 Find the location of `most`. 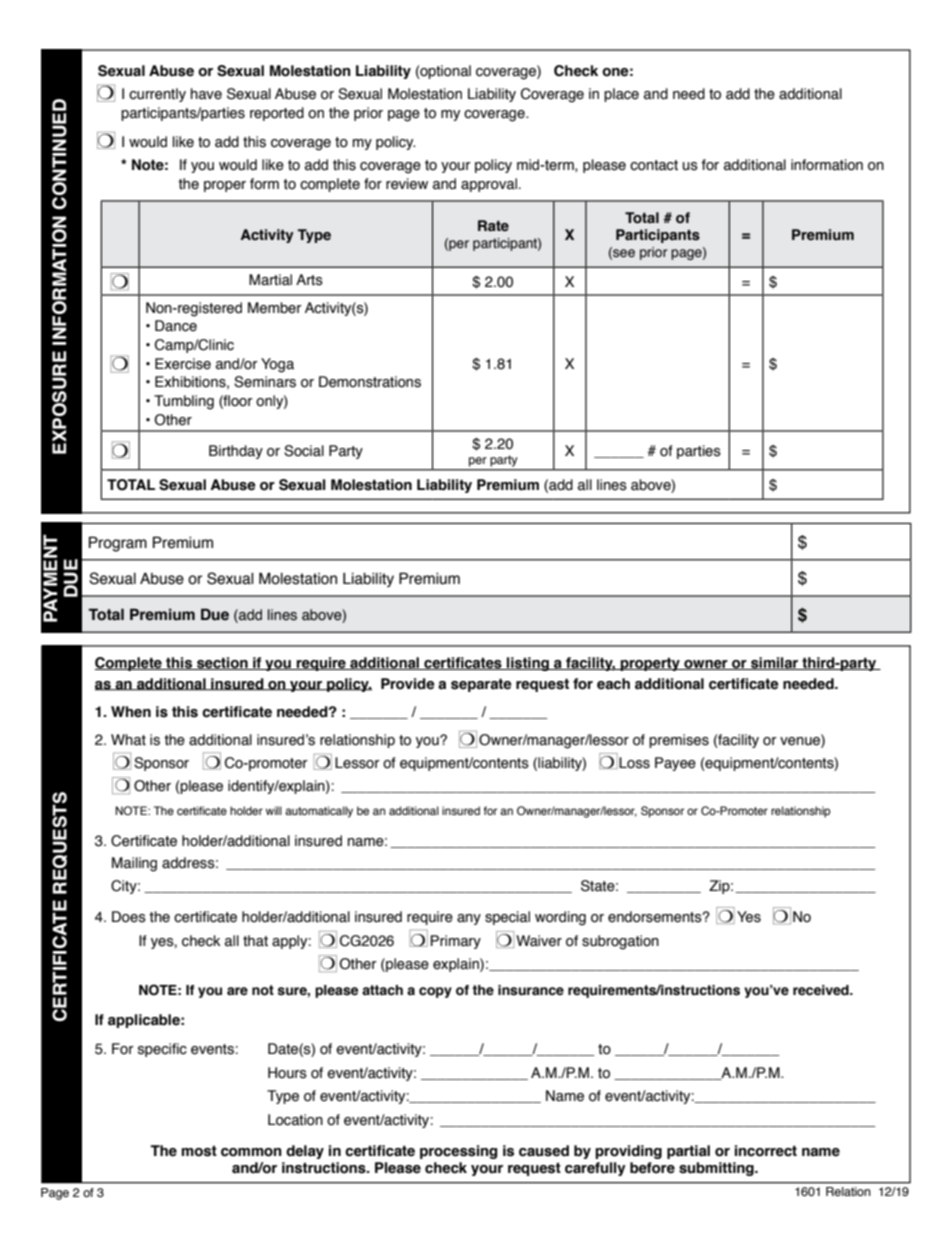

most is located at coordinates (199, 1151).
